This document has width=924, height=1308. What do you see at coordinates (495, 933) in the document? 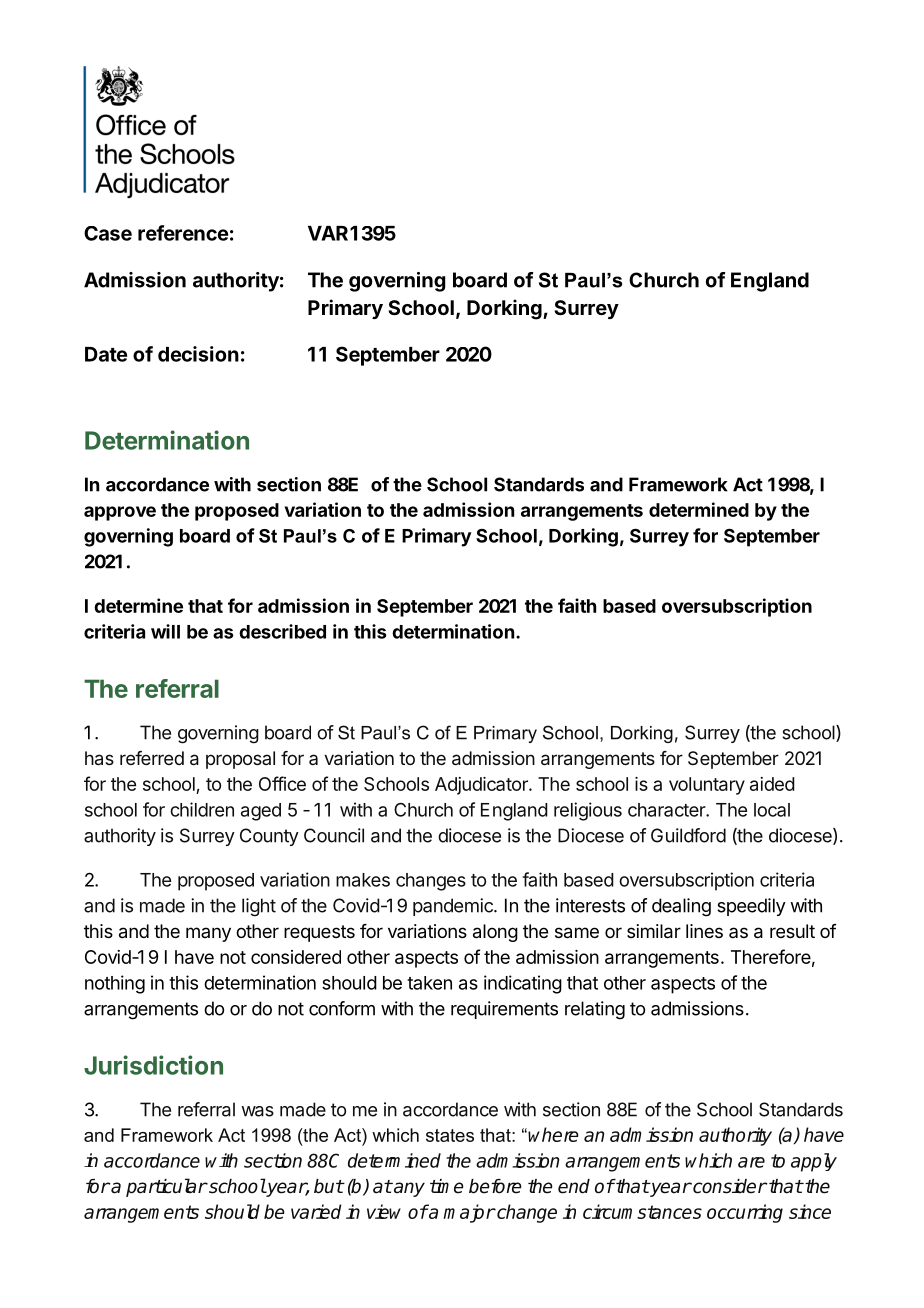
I see `along` at bounding box center [495, 933].
